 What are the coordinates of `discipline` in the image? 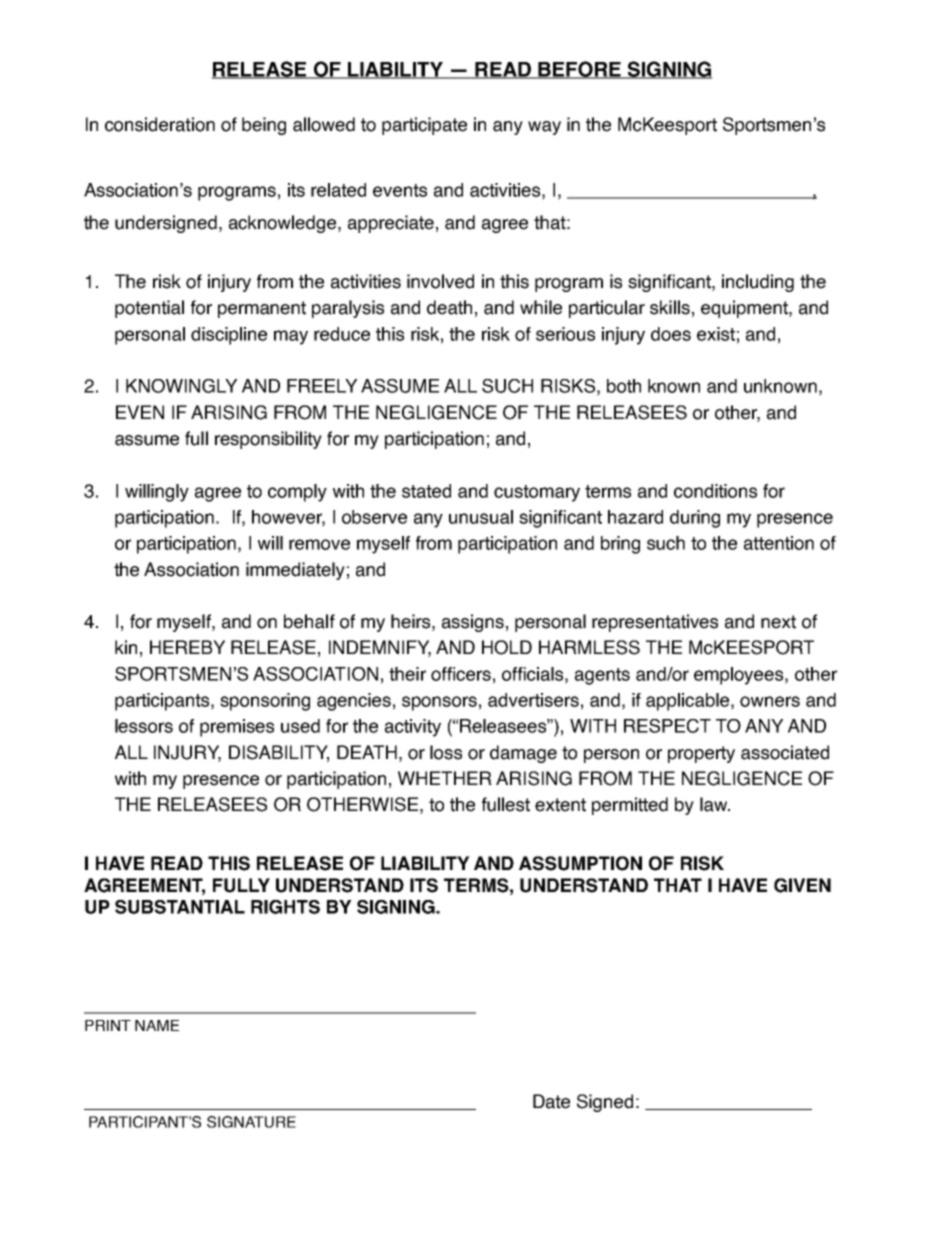 It's located at (229, 336).
